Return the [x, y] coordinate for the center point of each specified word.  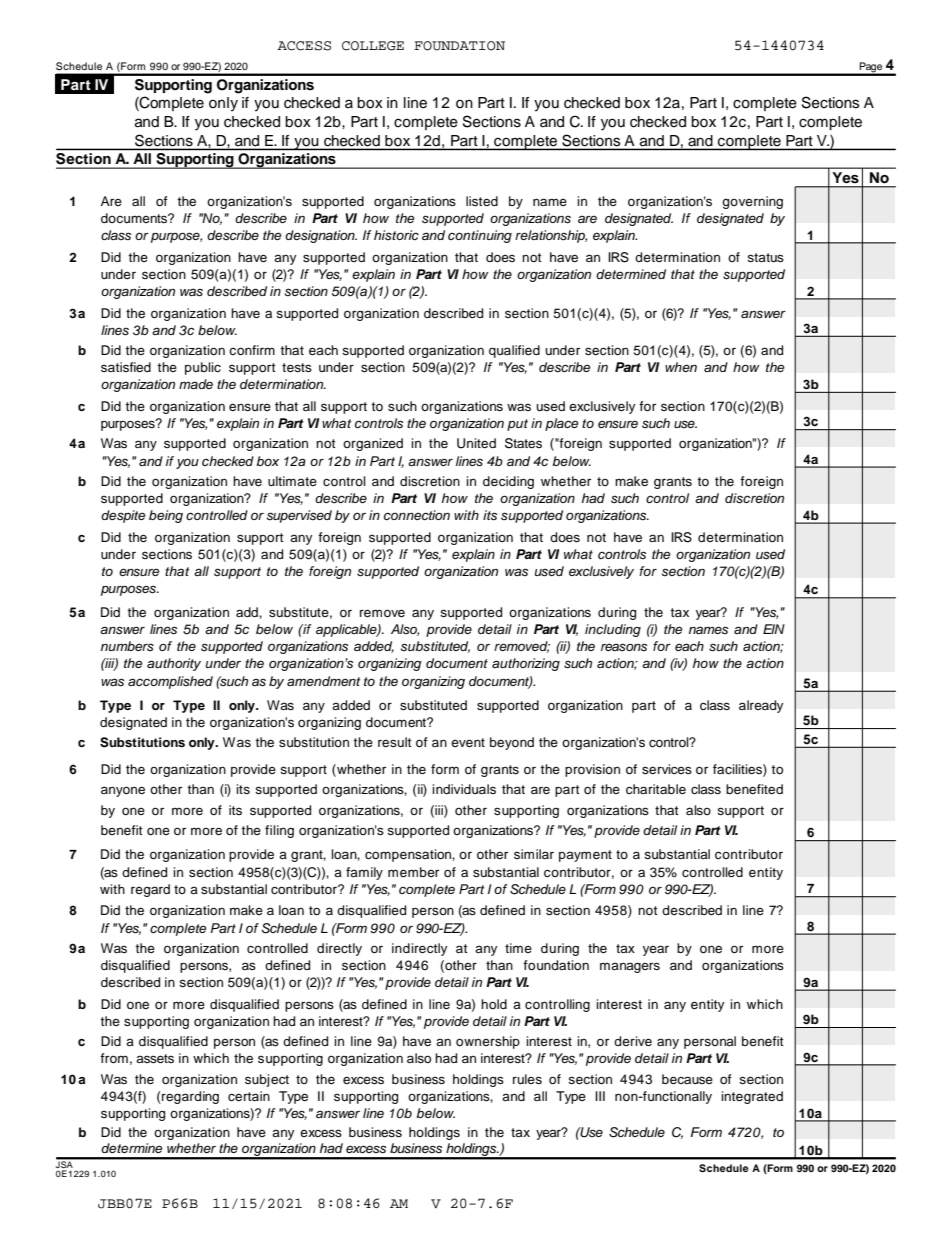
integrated [752, 1097]
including [613, 630]
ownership [488, 1042]
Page [871, 68]
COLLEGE [373, 46]
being [166, 516]
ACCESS [304, 46]
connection [417, 515]
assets [155, 1058]
